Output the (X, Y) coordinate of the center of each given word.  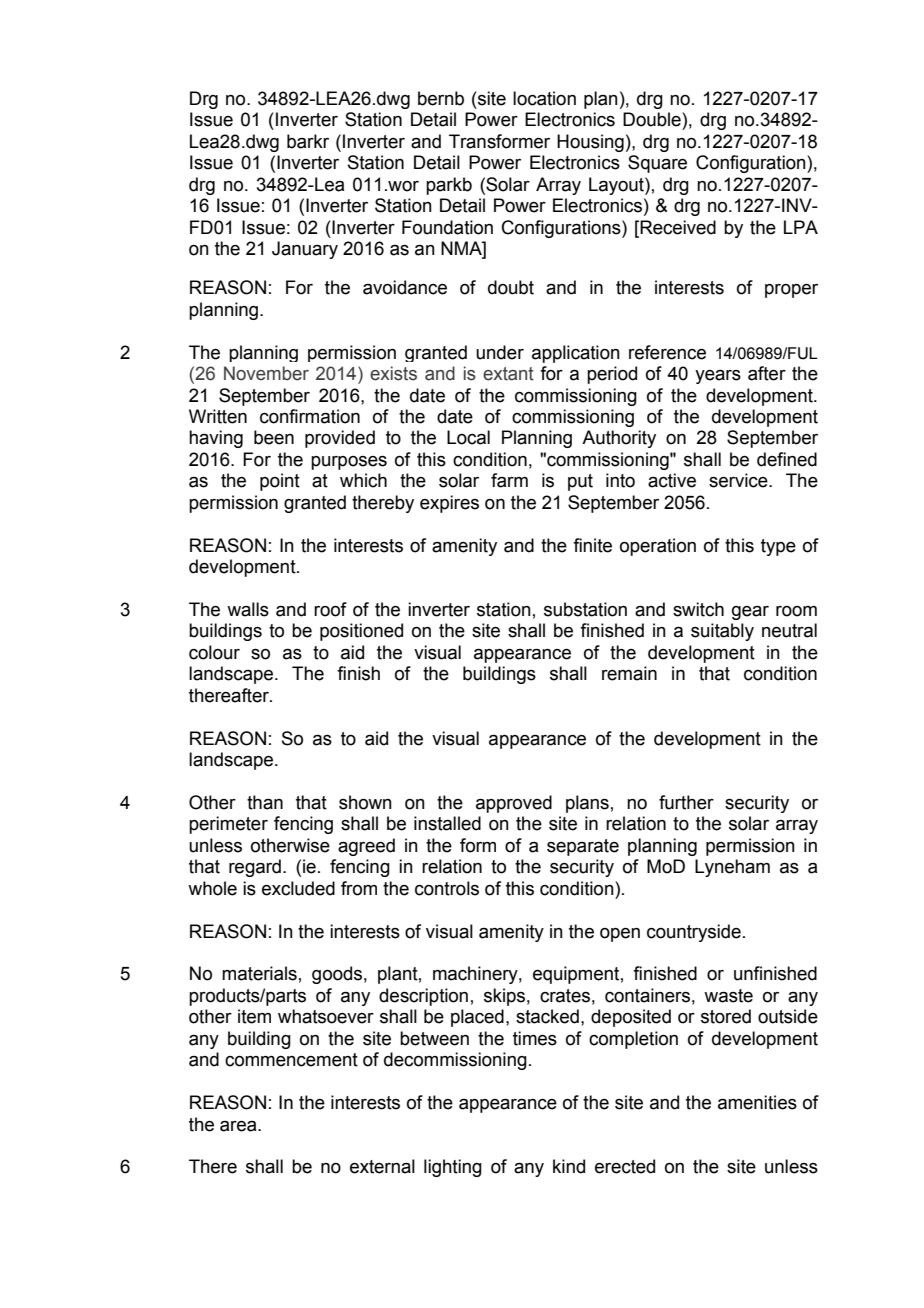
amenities (757, 1102)
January (305, 250)
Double (653, 119)
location (544, 98)
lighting (453, 1168)
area (239, 1126)
